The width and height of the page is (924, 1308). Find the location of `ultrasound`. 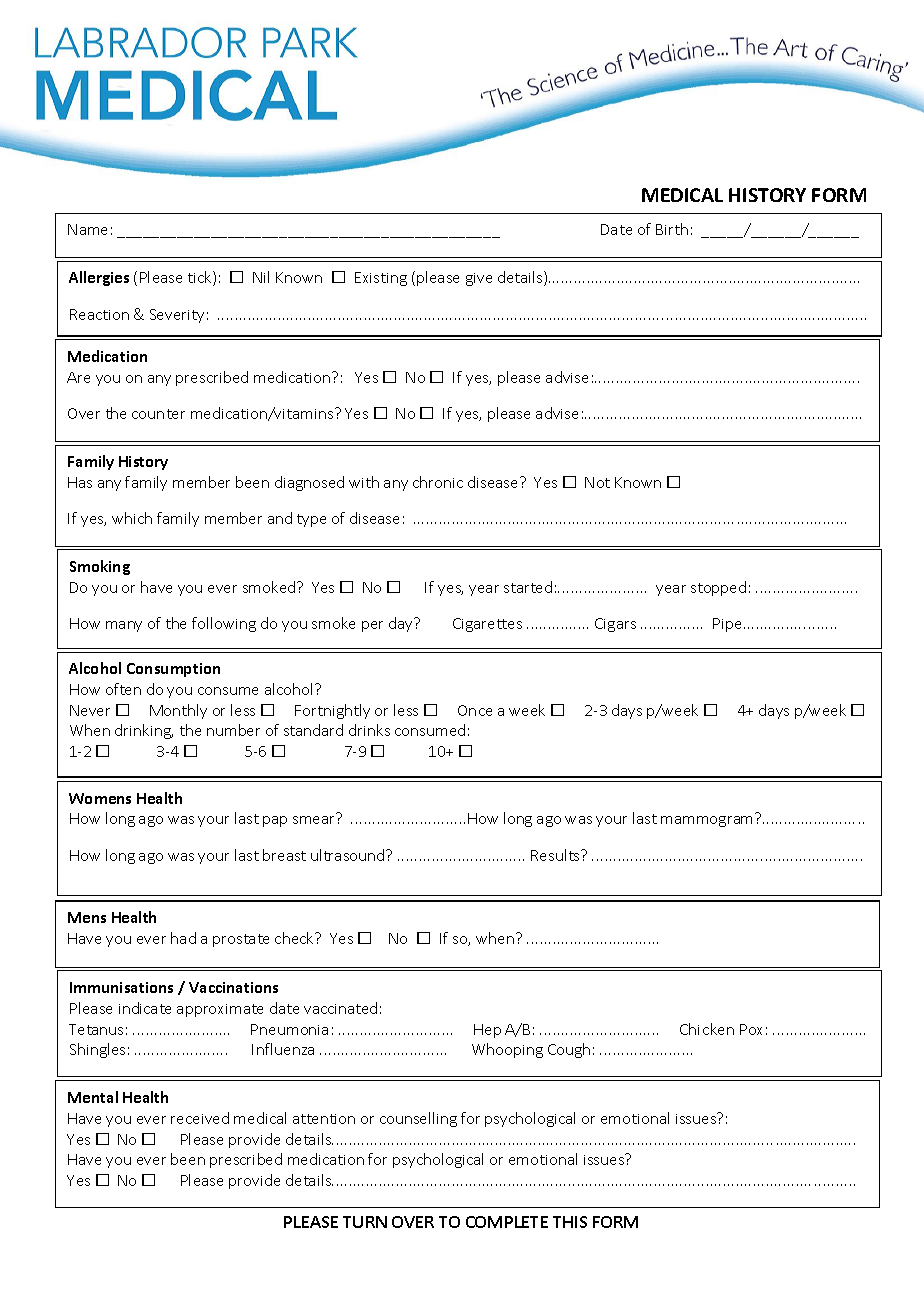

ultrasound is located at coordinates (349, 855).
